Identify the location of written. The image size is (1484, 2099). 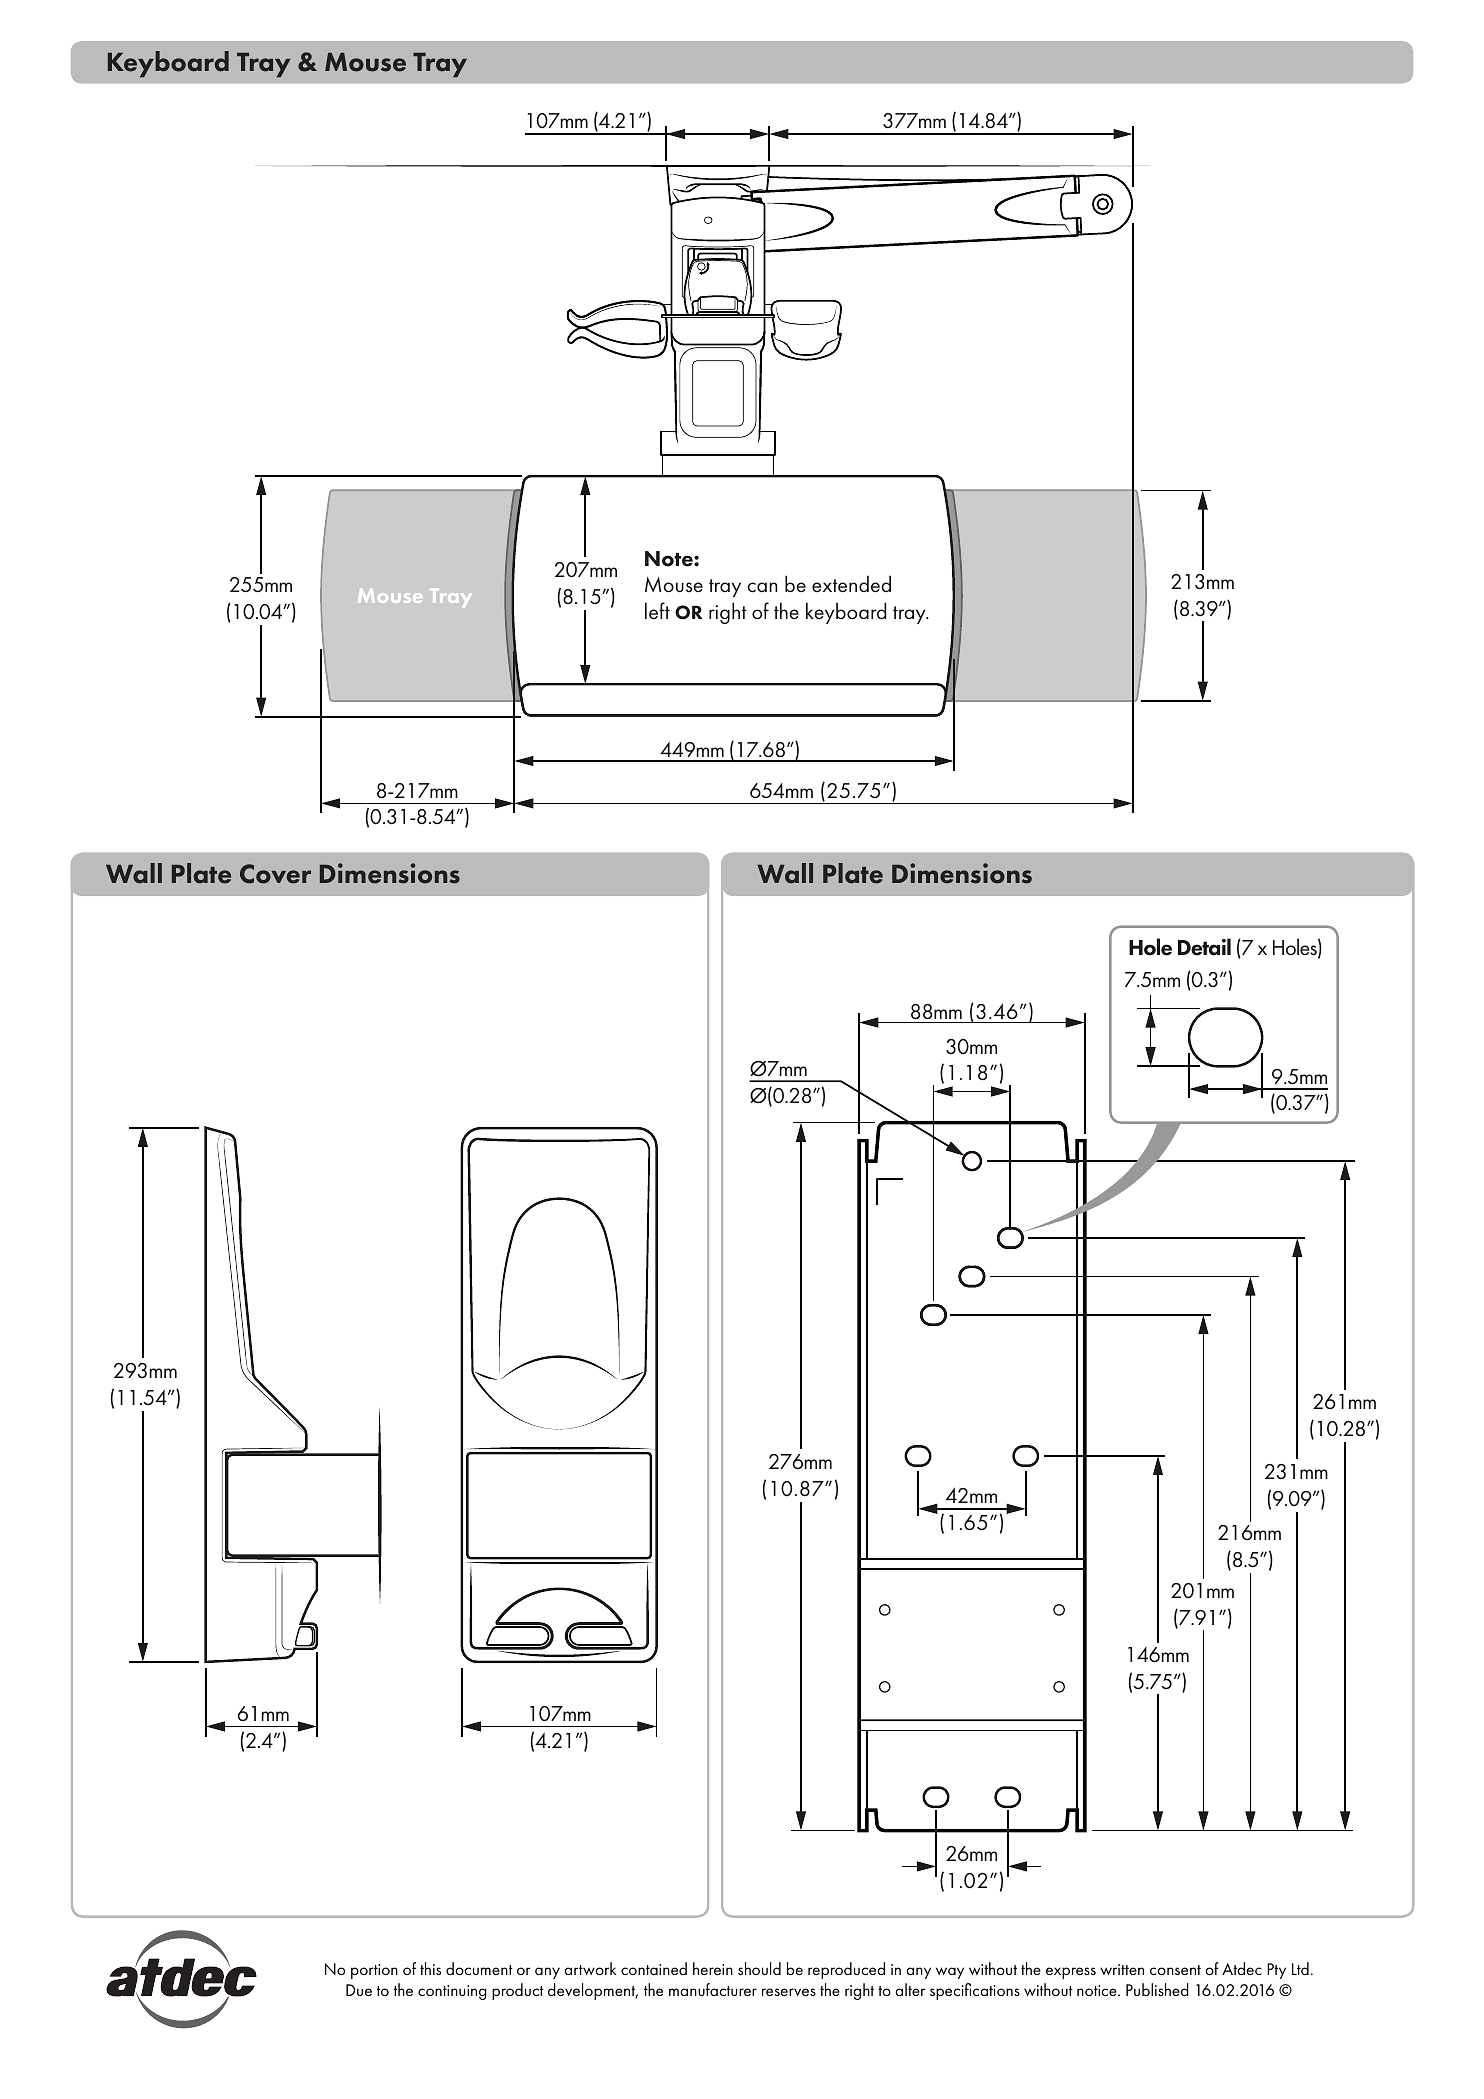
(1122, 1969).
